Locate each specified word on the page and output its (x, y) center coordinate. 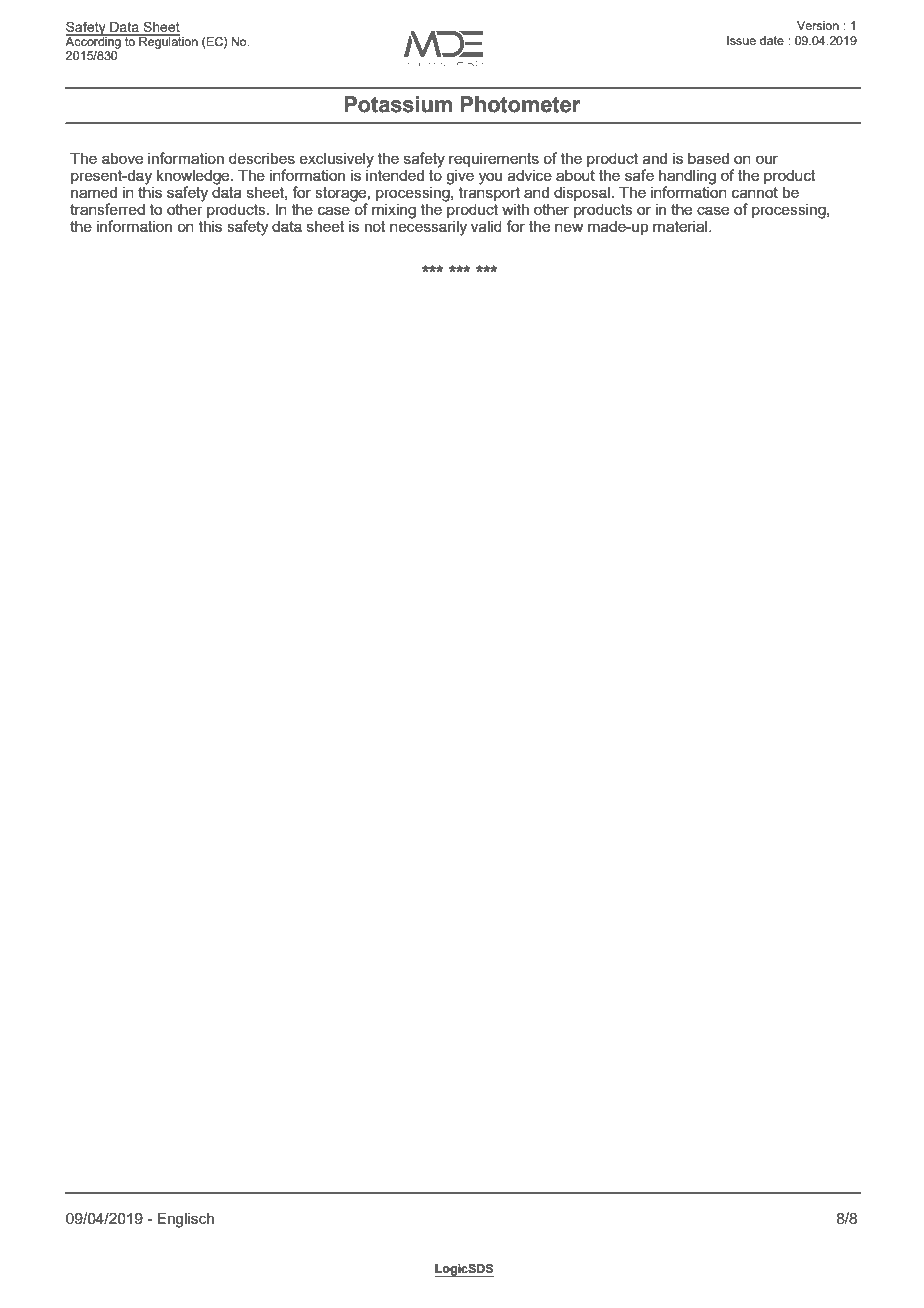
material (681, 226)
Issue (741, 40)
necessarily (428, 228)
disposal (582, 194)
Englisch (185, 1220)
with (515, 209)
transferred (107, 209)
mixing (394, 211)
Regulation (167, 41)
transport (489, 194)
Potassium (398, 104)
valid (486, 226)
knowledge (194, 178)
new (569, 227)
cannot (755, 192)
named (94, 192)
